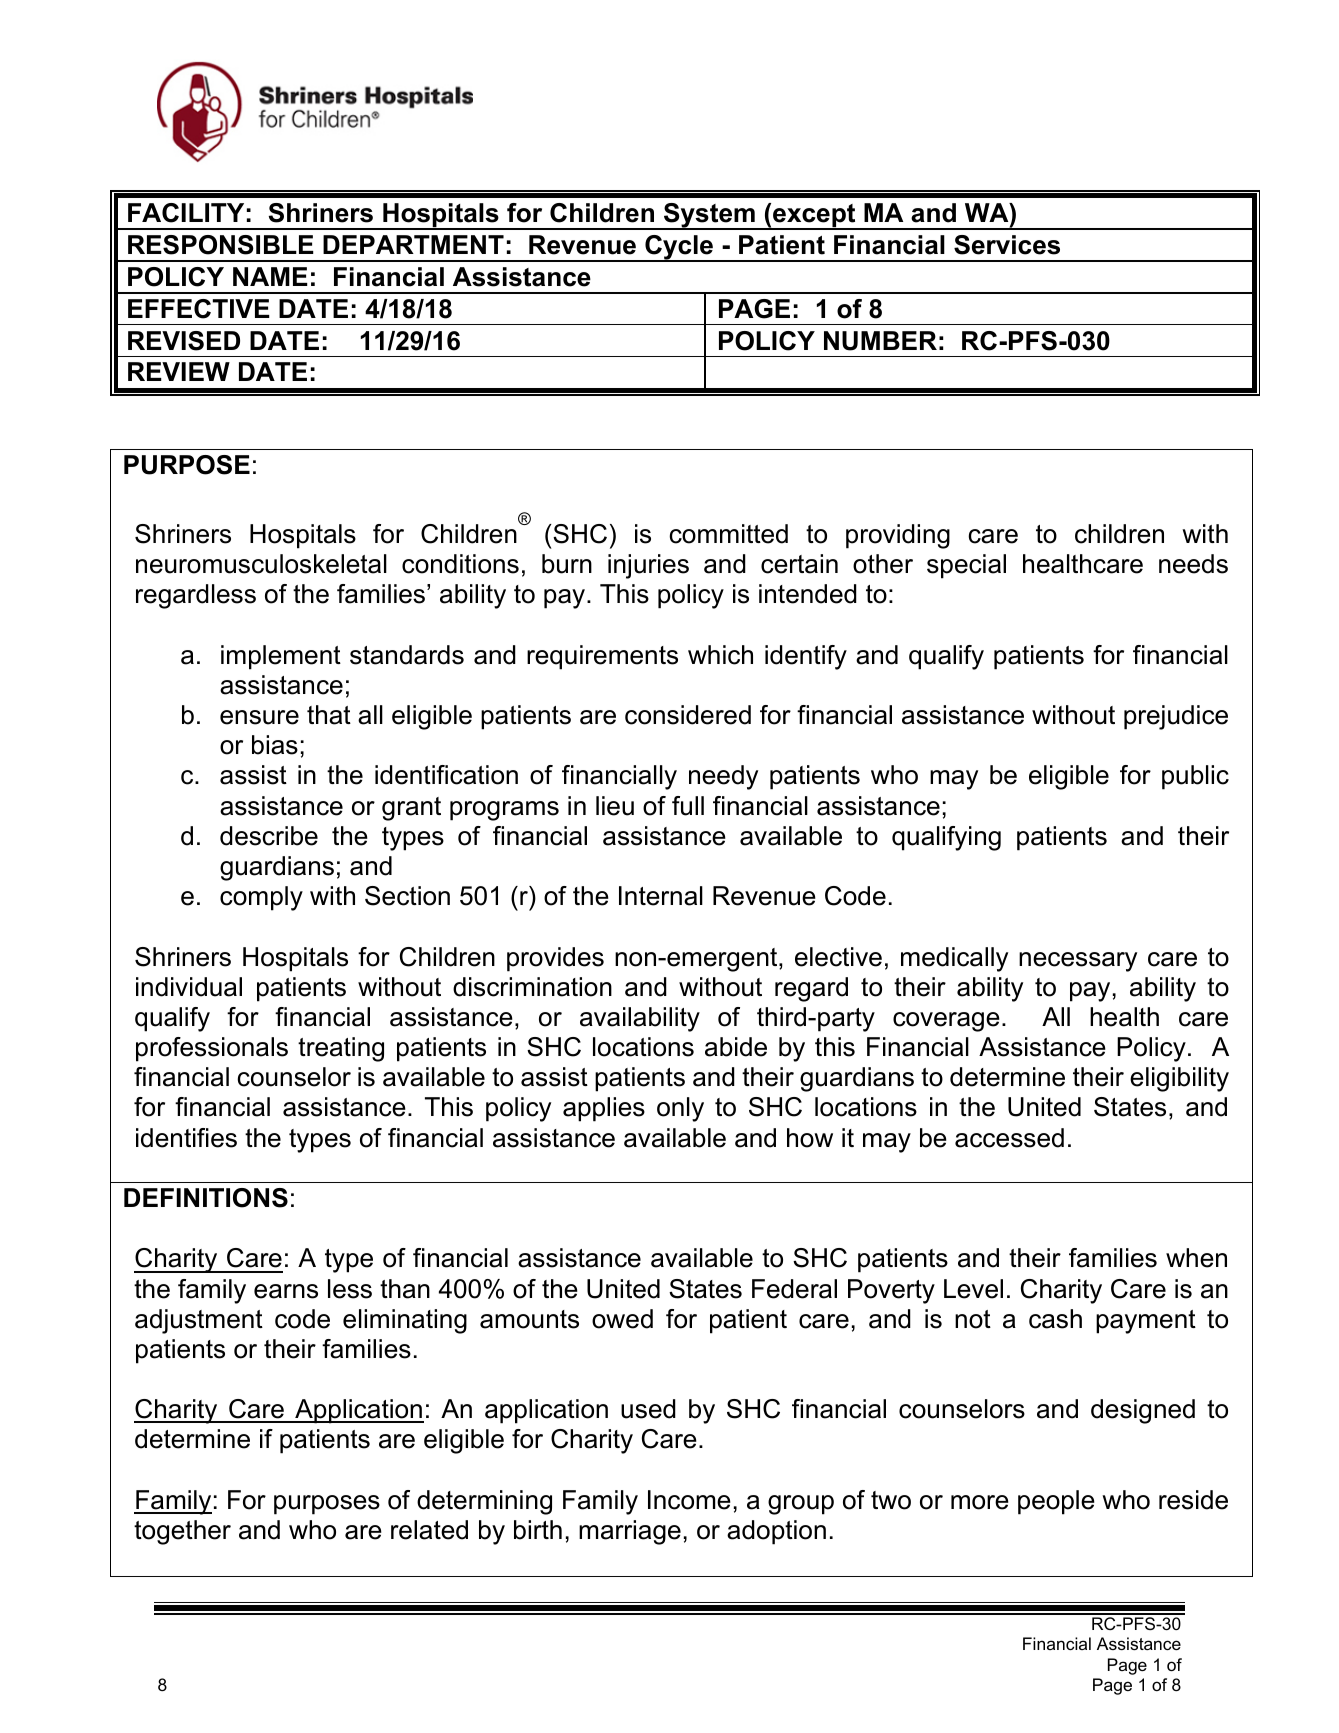  I want to click on necessary, so click(1078, 962).
